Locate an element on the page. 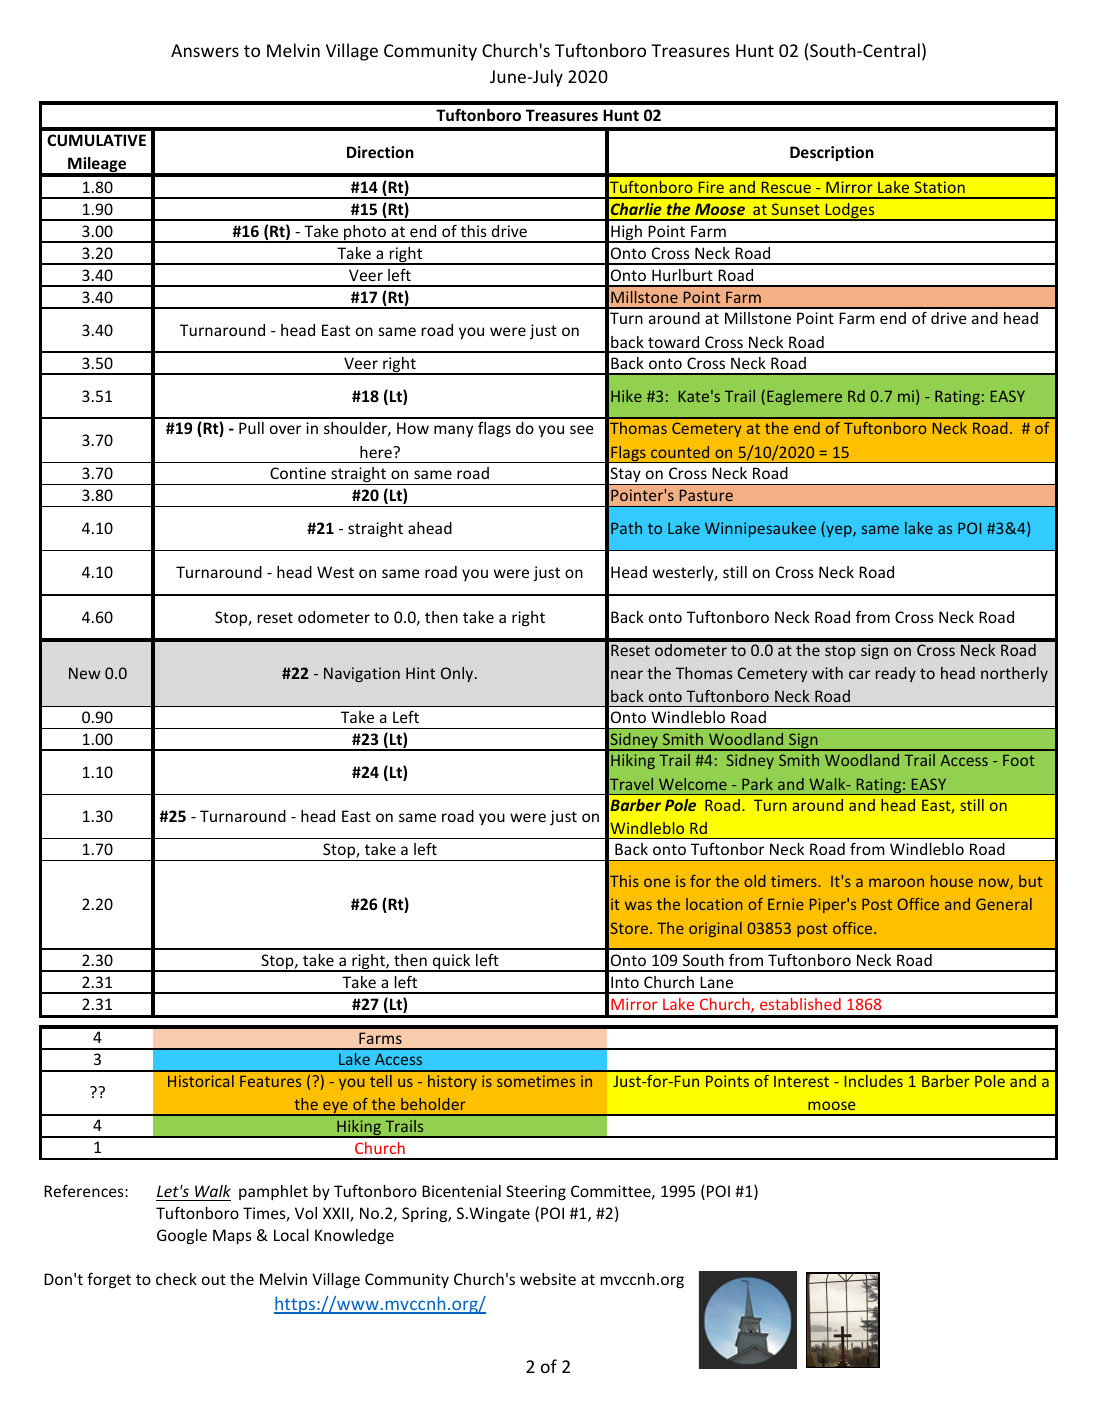 The image size is (1098, 1421). over is located at coordinates (285, 429).
